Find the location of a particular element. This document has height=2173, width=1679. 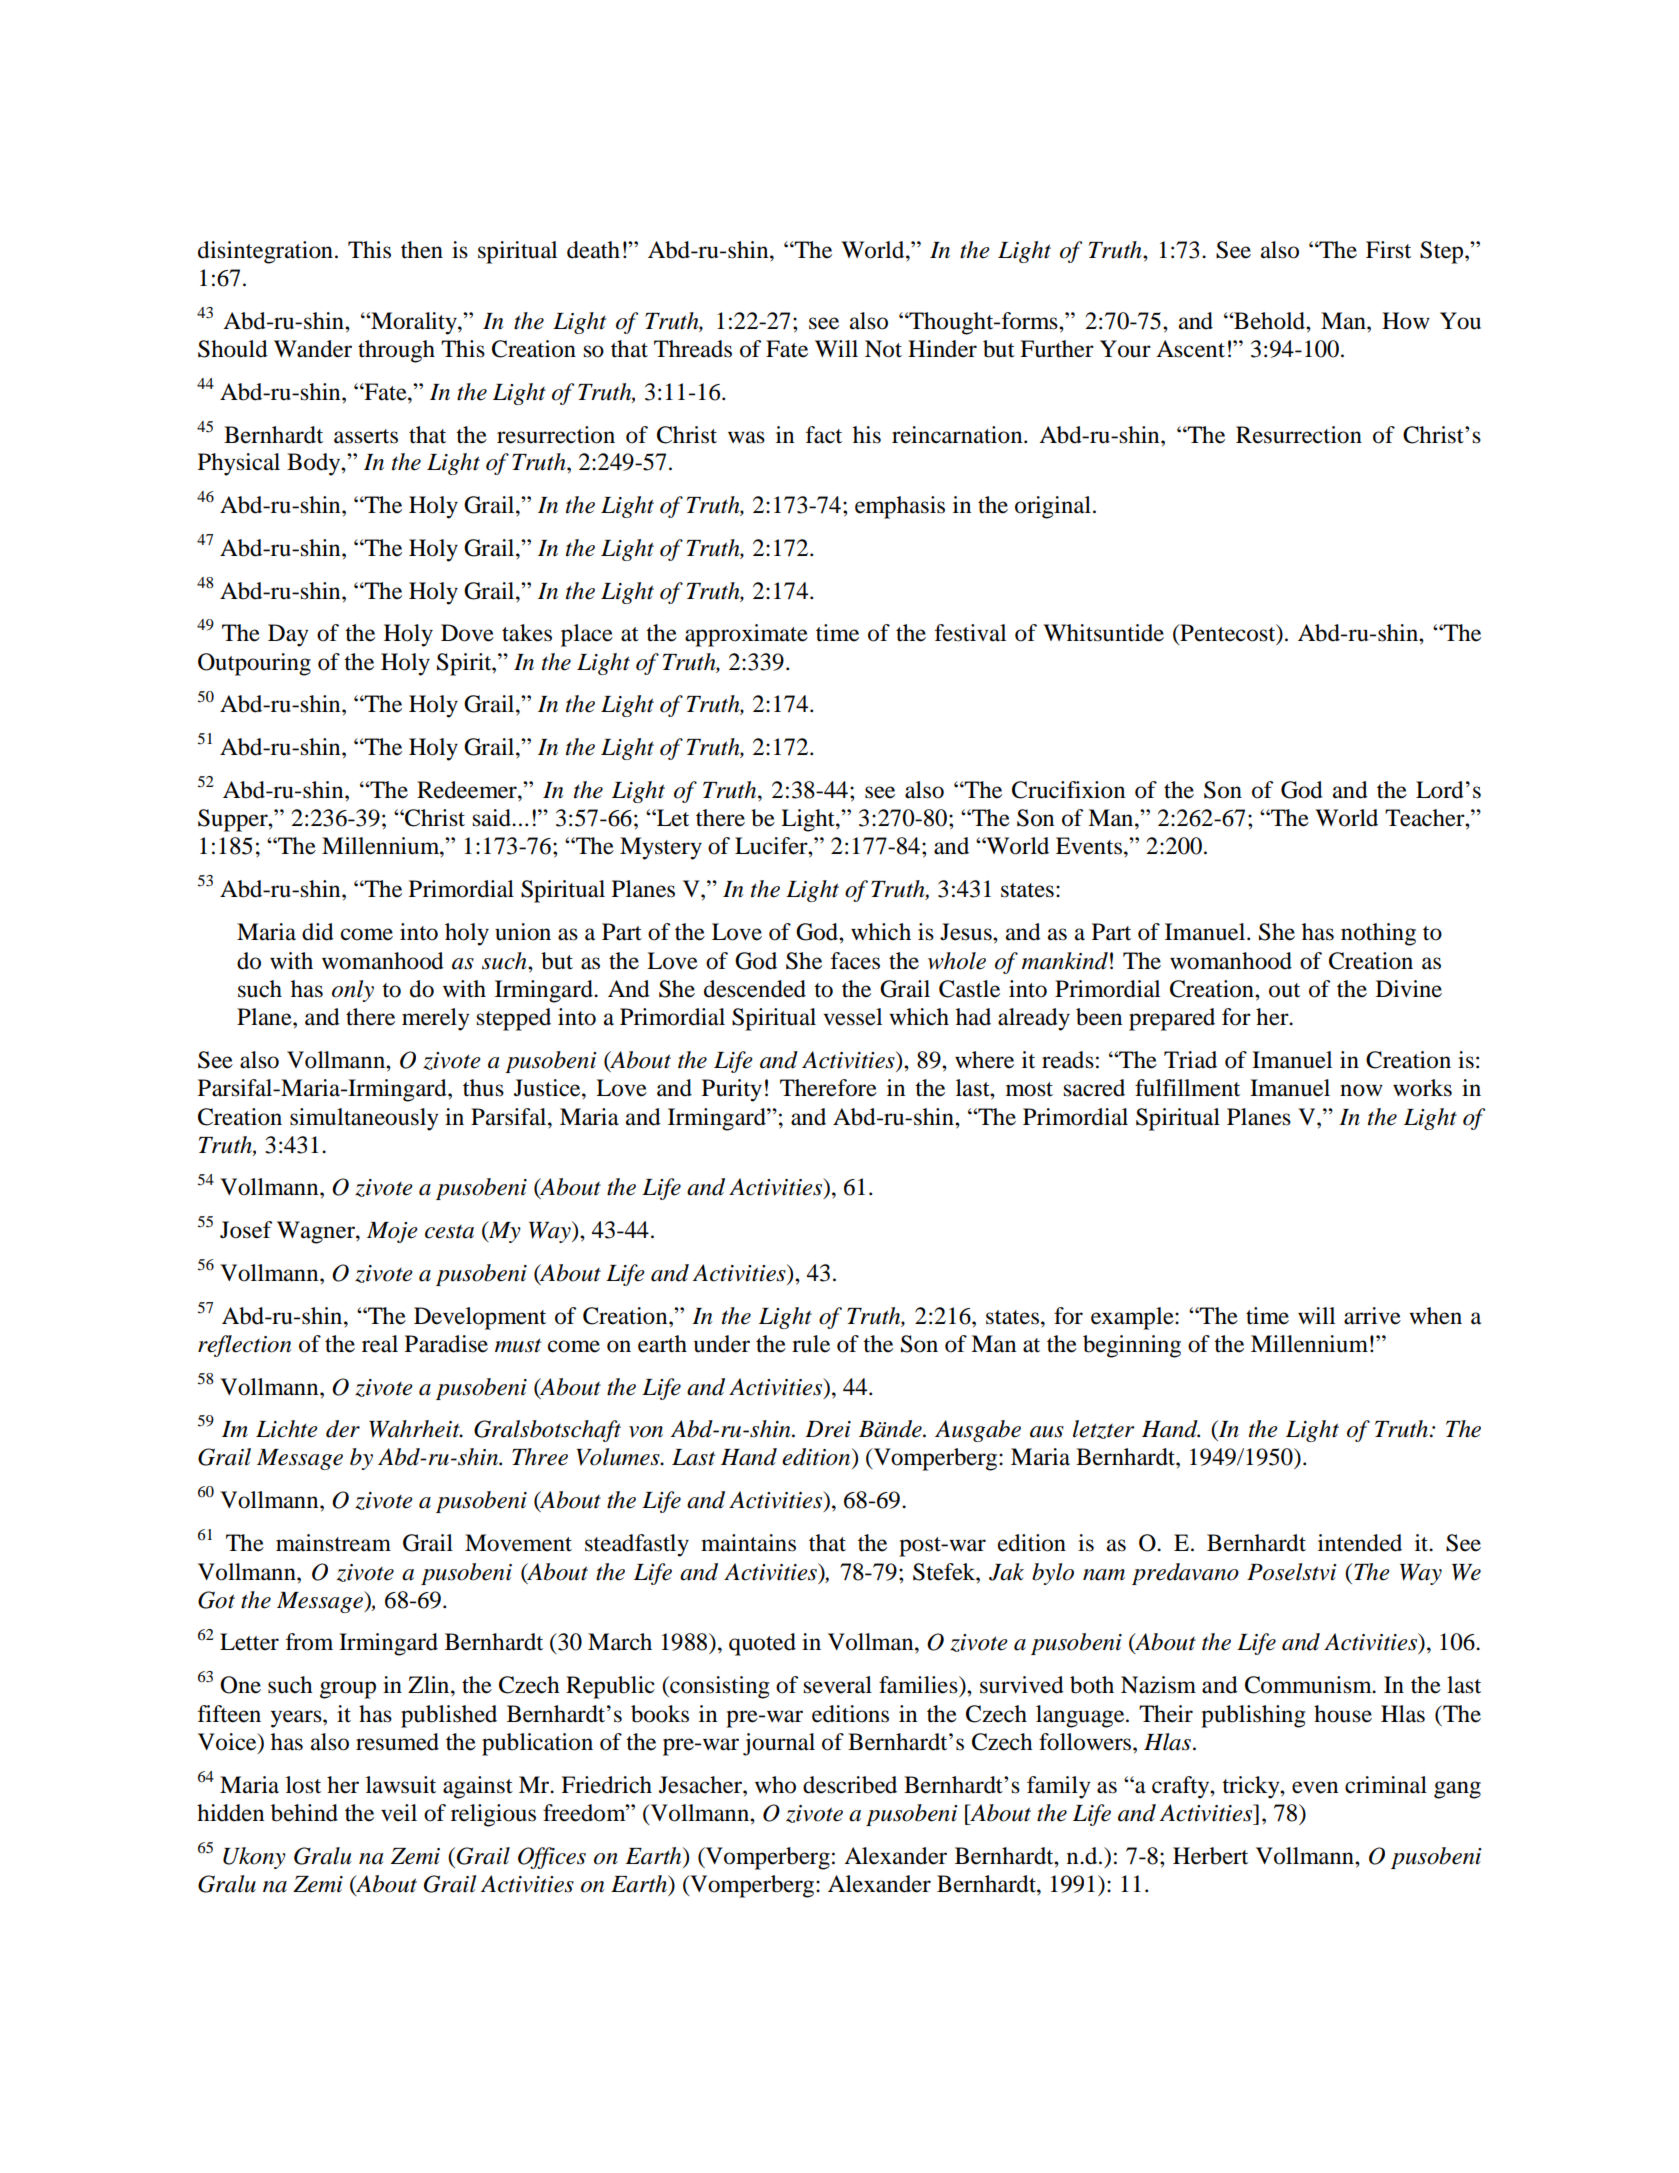

Morality is located at coordinates (414, 323).
